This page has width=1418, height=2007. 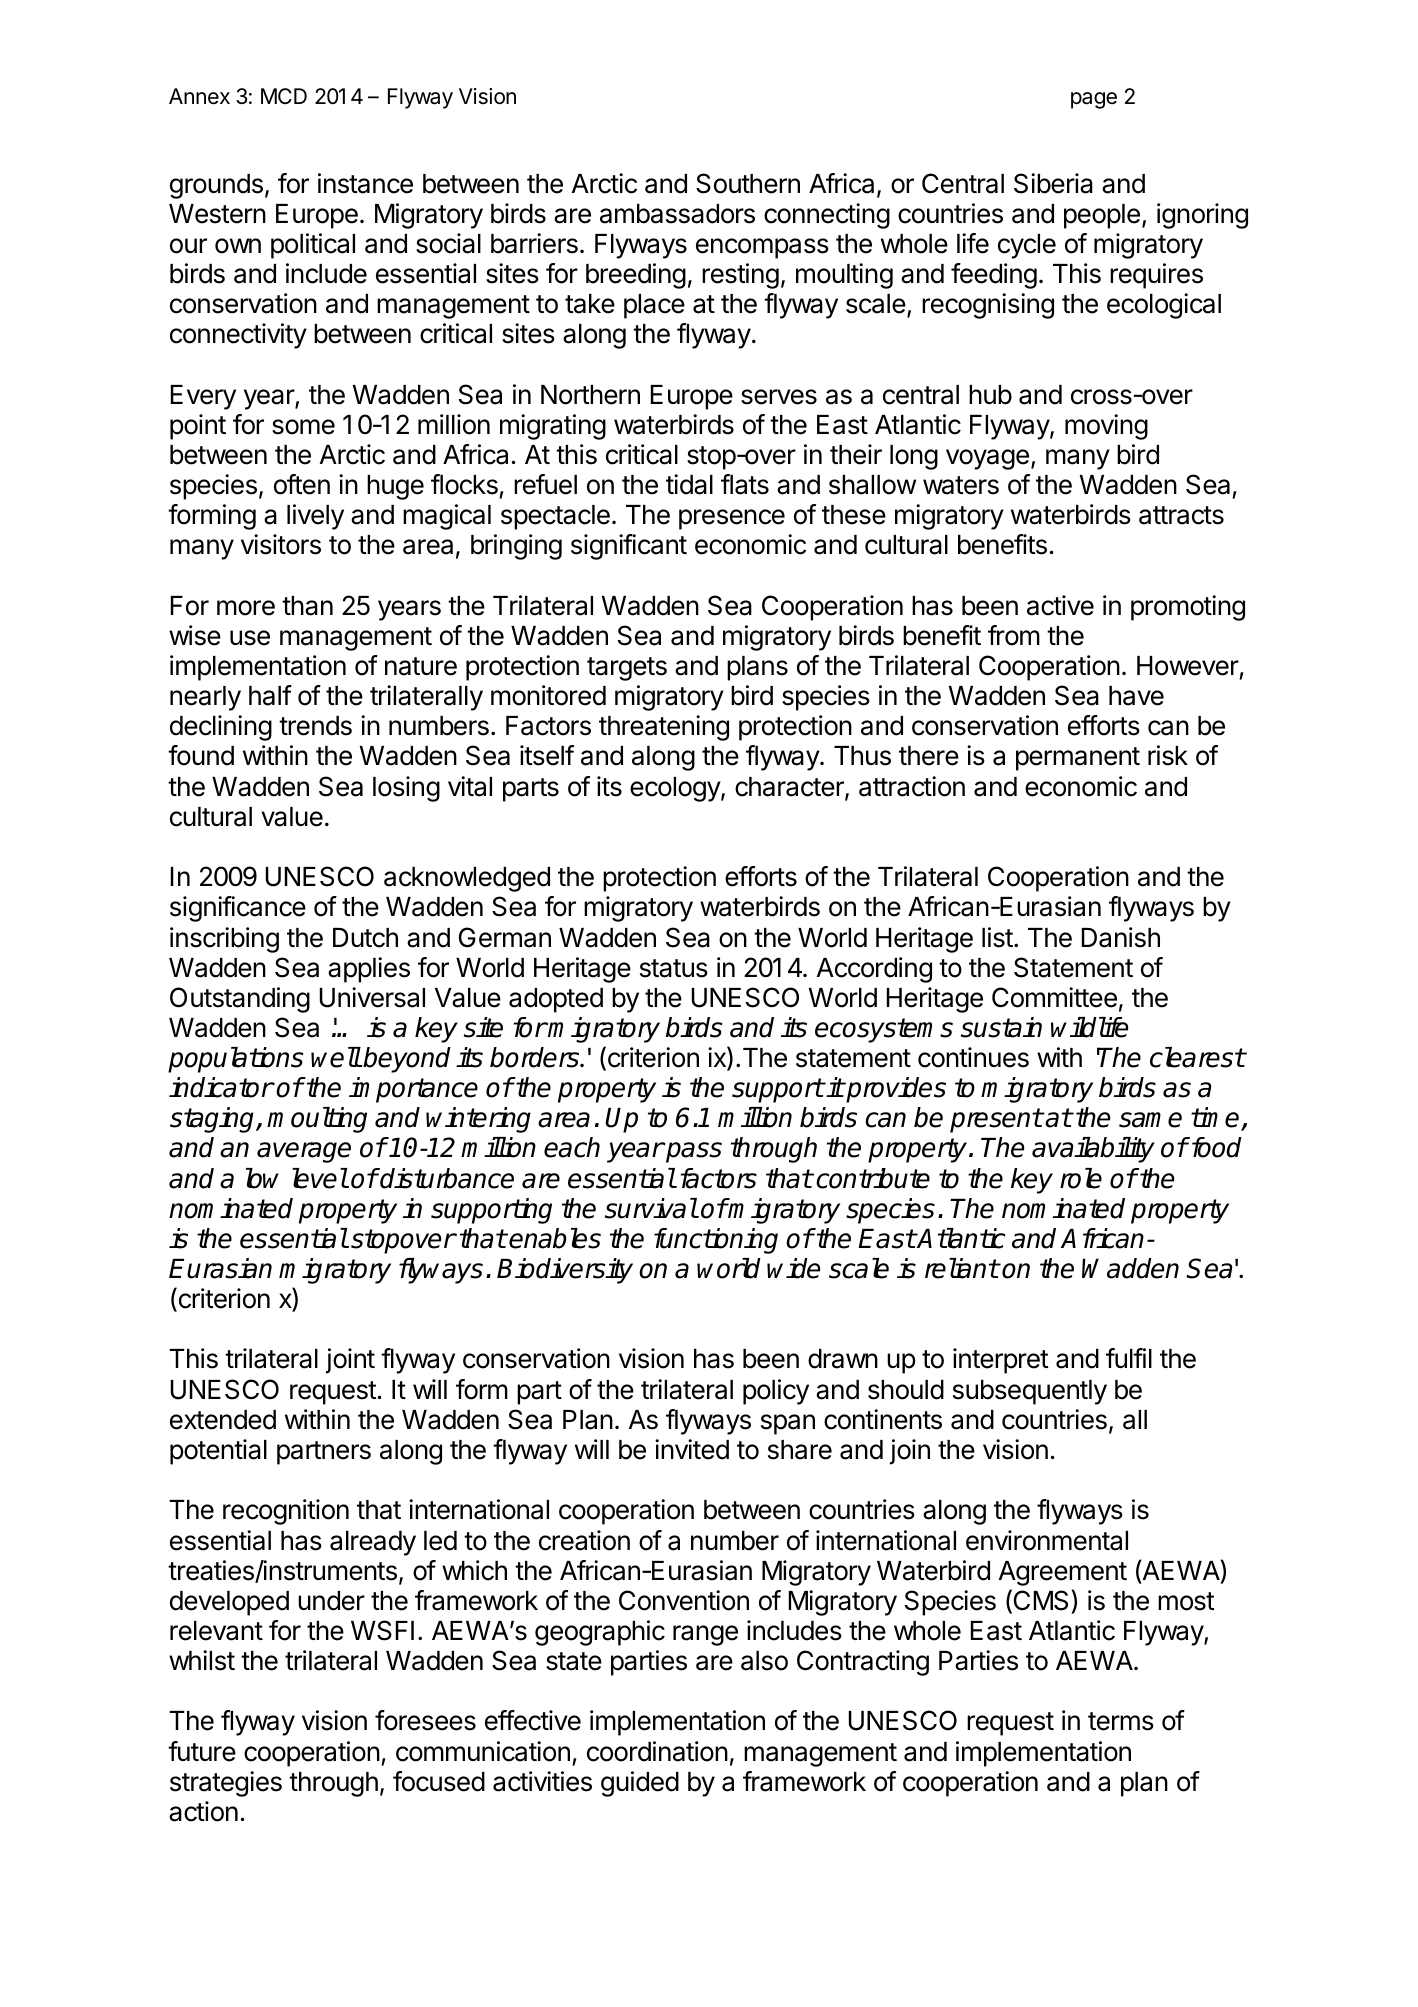 What do you see at coordinates (1081, 1178) in the page?
I see `role` at bounding box center [1081, 1178].
